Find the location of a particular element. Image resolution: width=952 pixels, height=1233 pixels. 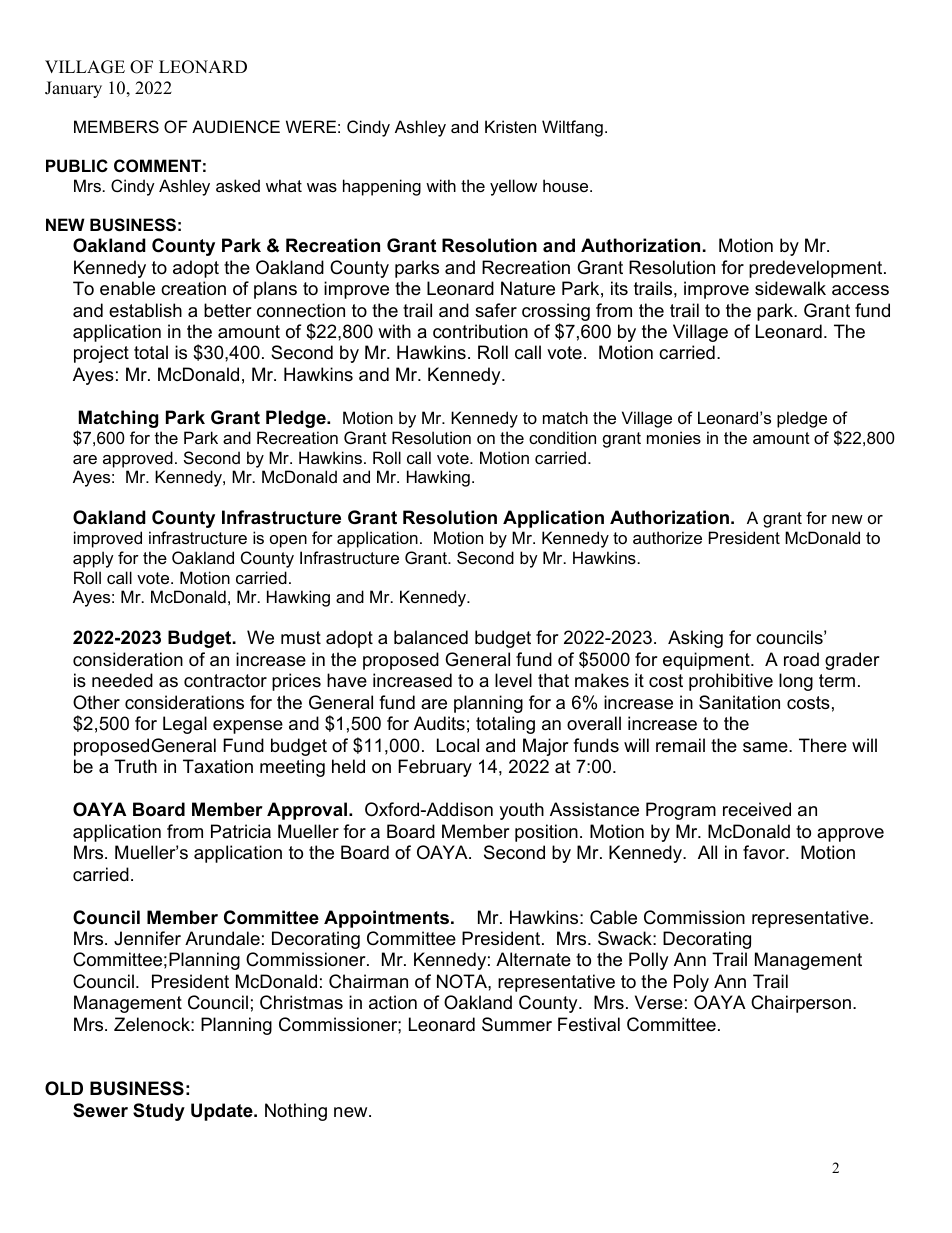

Kristen is located at coordinates (510, 126).
